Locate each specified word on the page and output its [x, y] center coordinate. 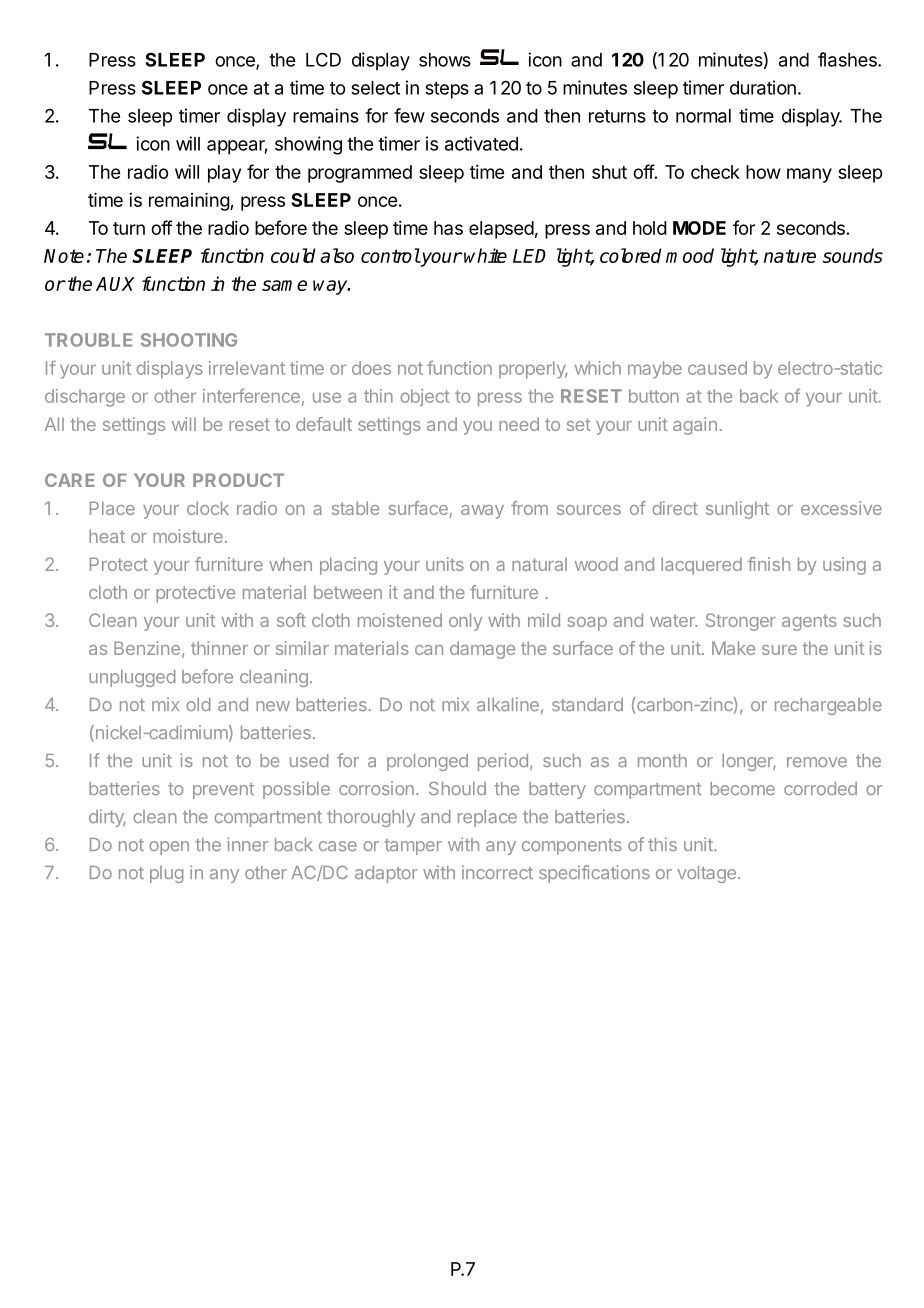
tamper [413, 847]
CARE [70, 480]
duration [763, 87]
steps [447, 90]
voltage [706, 874]
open [169, 848]
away [482, 512]
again [695, 426]
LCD [323, 59]
